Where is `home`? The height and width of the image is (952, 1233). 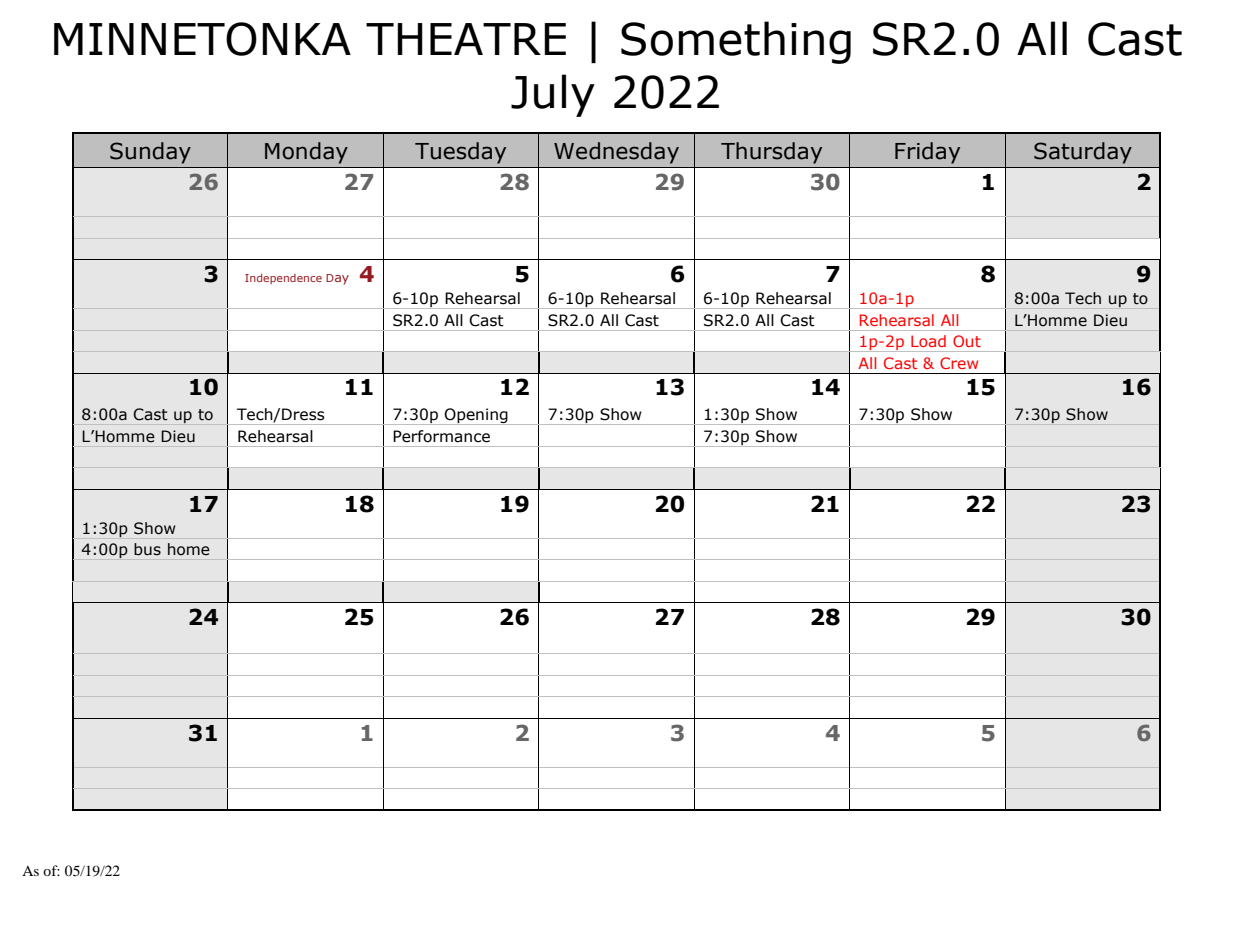 home is located at coordinates (189, 549).
